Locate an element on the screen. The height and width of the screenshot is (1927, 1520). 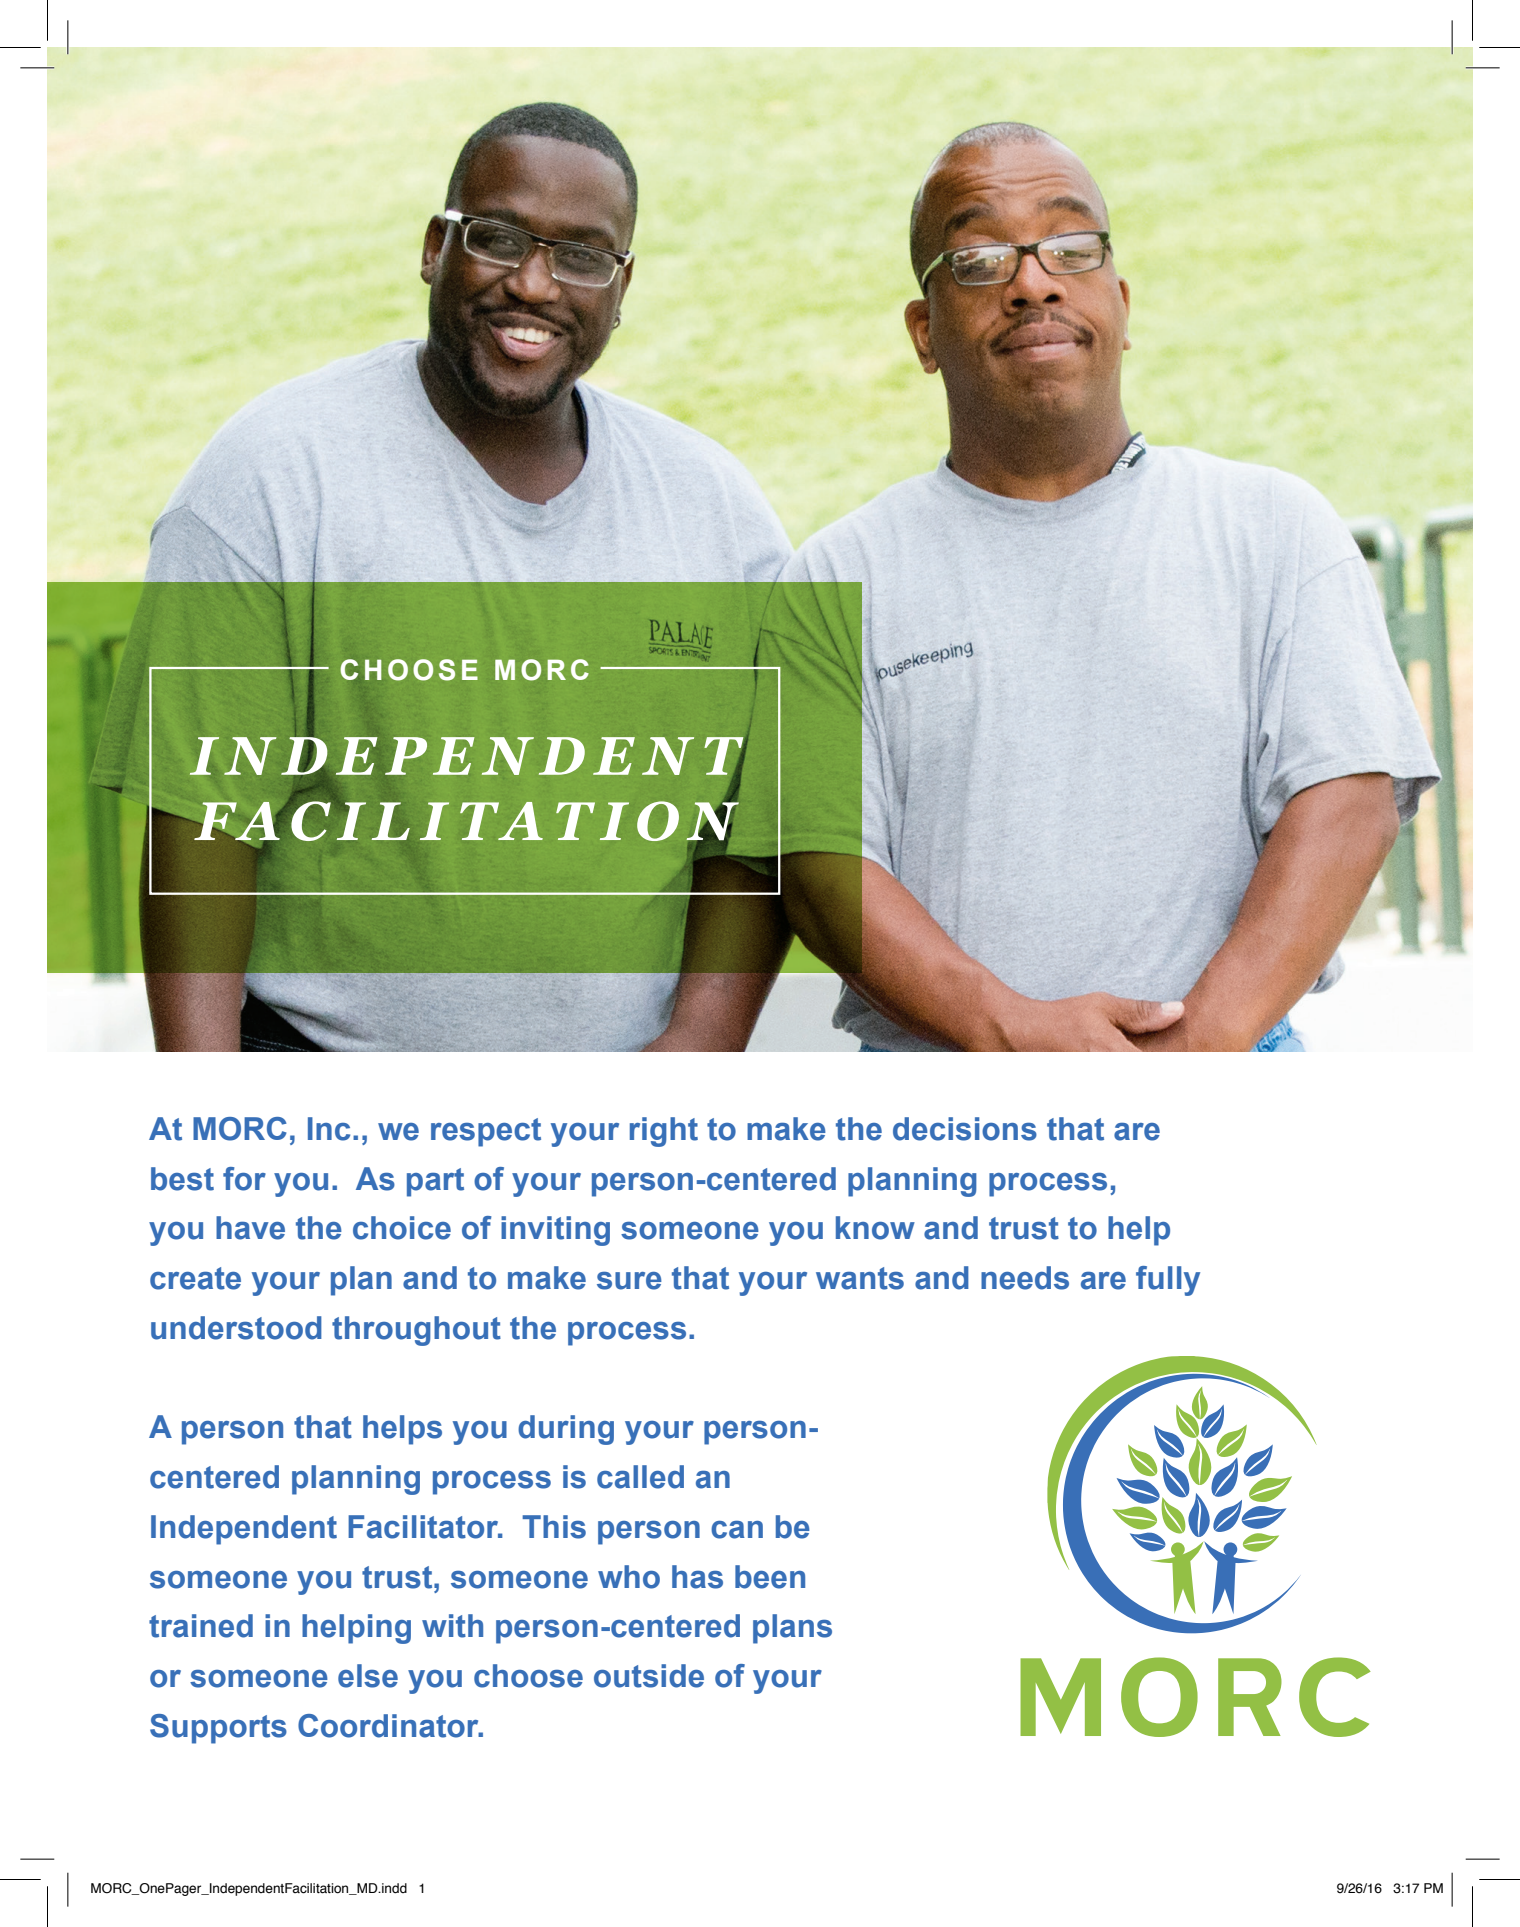
understood is located at coordinates (236, 1328).
